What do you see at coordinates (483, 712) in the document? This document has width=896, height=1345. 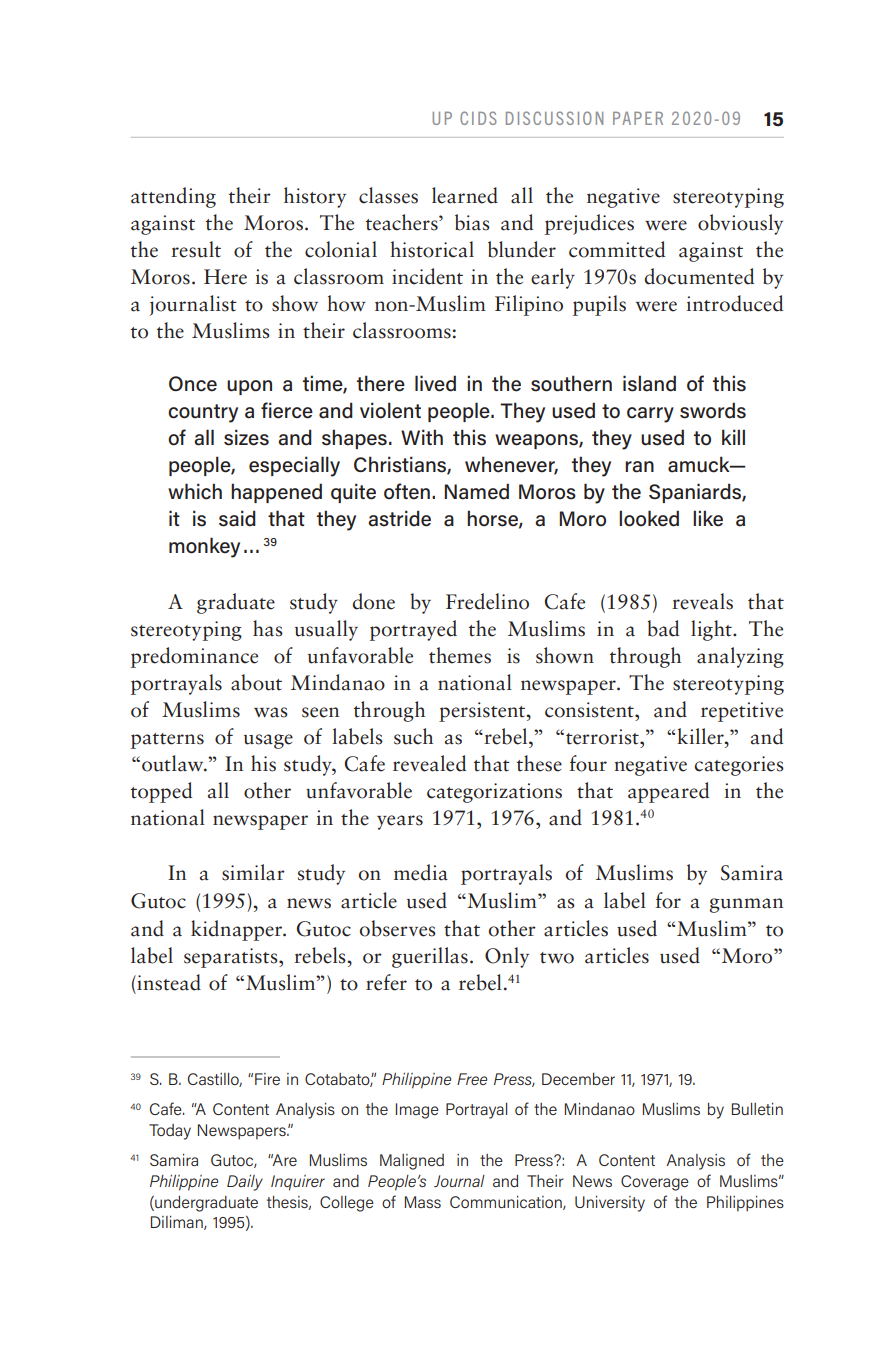 I see `persistent` at bounding box center [483, 712].
